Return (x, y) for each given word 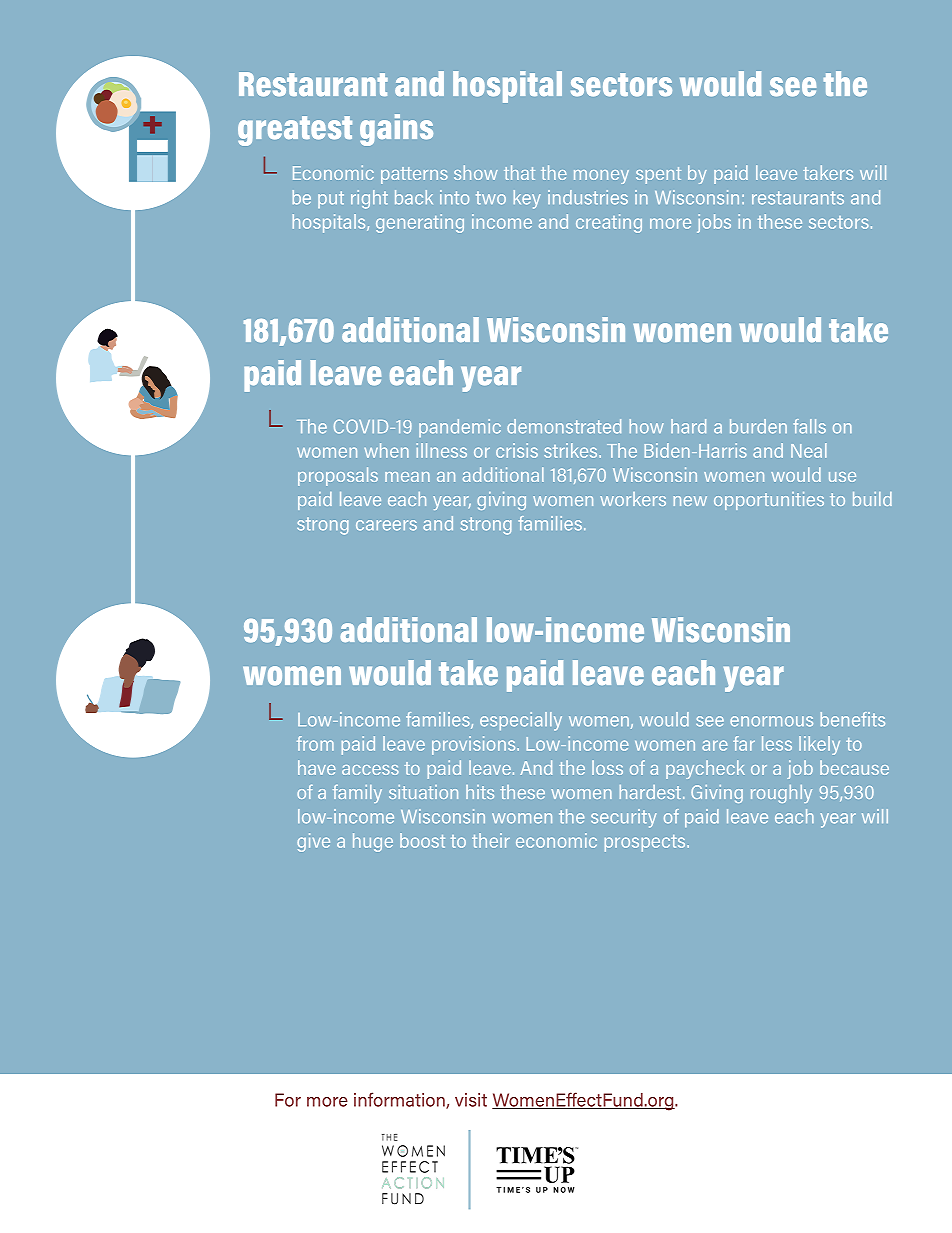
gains (396, 130)
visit (471, 1100)
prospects (646, 843)
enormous (771, 721)
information (400, 1100)
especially (521, 721)
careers (386, 525)
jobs (714, 223)
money (601, 177)
